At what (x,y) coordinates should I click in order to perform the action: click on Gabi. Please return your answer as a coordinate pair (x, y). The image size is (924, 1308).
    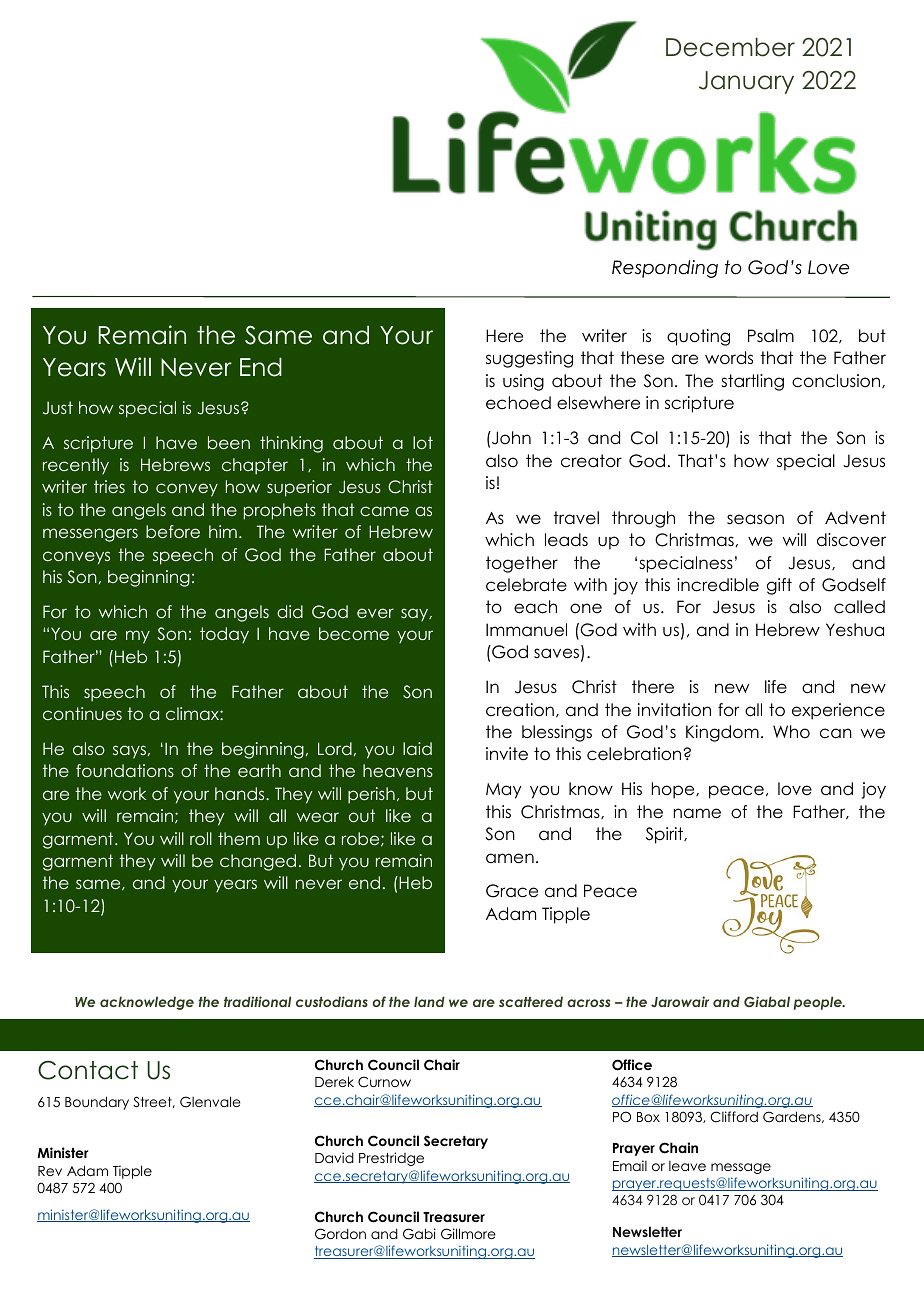
    Looking at the image, I should click on (419, 1234).
